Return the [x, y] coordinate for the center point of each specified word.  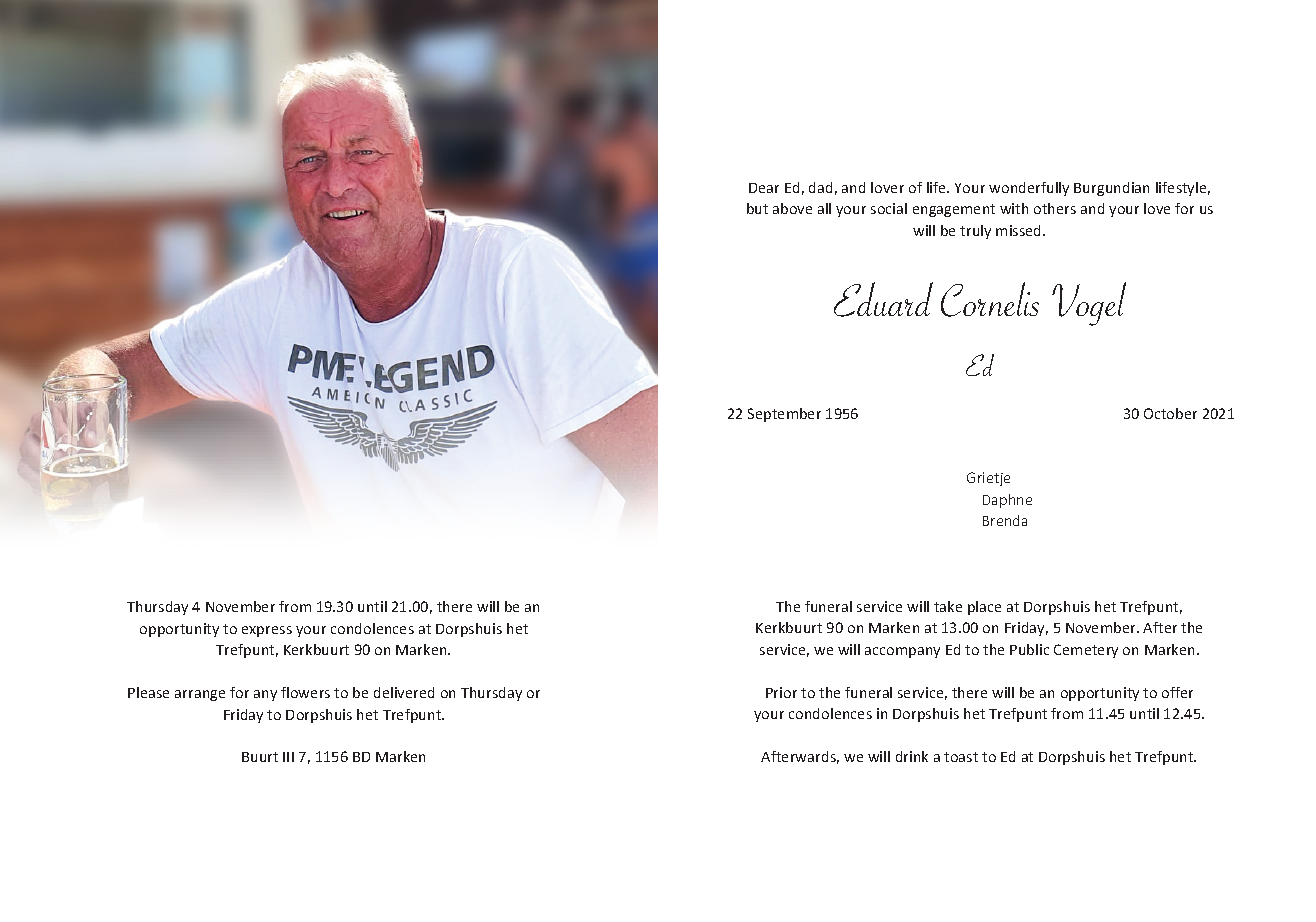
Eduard [883, 299]
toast [961, 757]
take [948, 606]
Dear [764, 188]
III [288, 757]
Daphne [1007, 501]
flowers [305, 692]
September [784, 415]
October [1170, 413]
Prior [781, 692]
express [267, 631]
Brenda [1005, 520]
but [757, 208]
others [1055, 208]
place [984, 608]
